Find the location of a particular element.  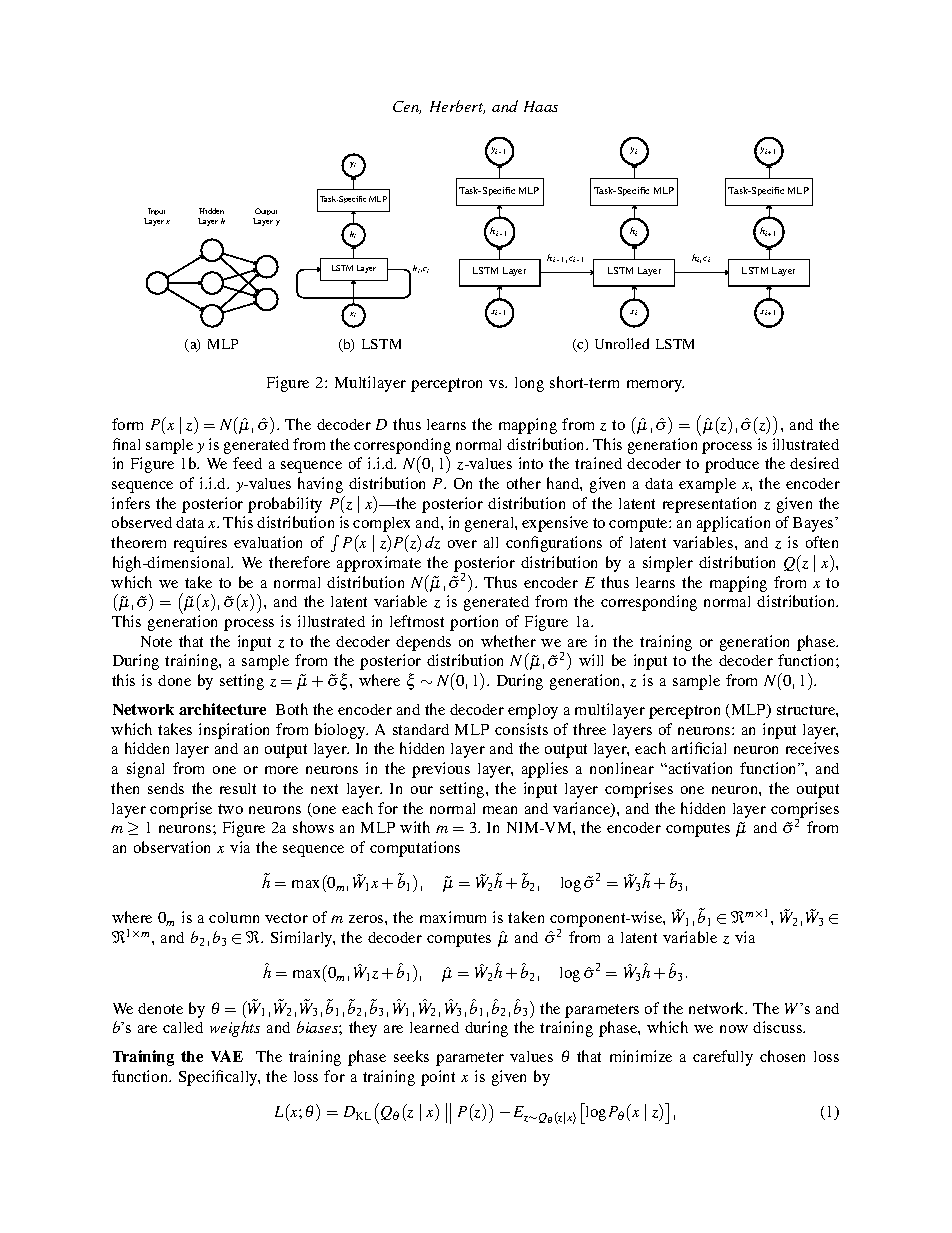

portion is located at coordinates (474, 623).
